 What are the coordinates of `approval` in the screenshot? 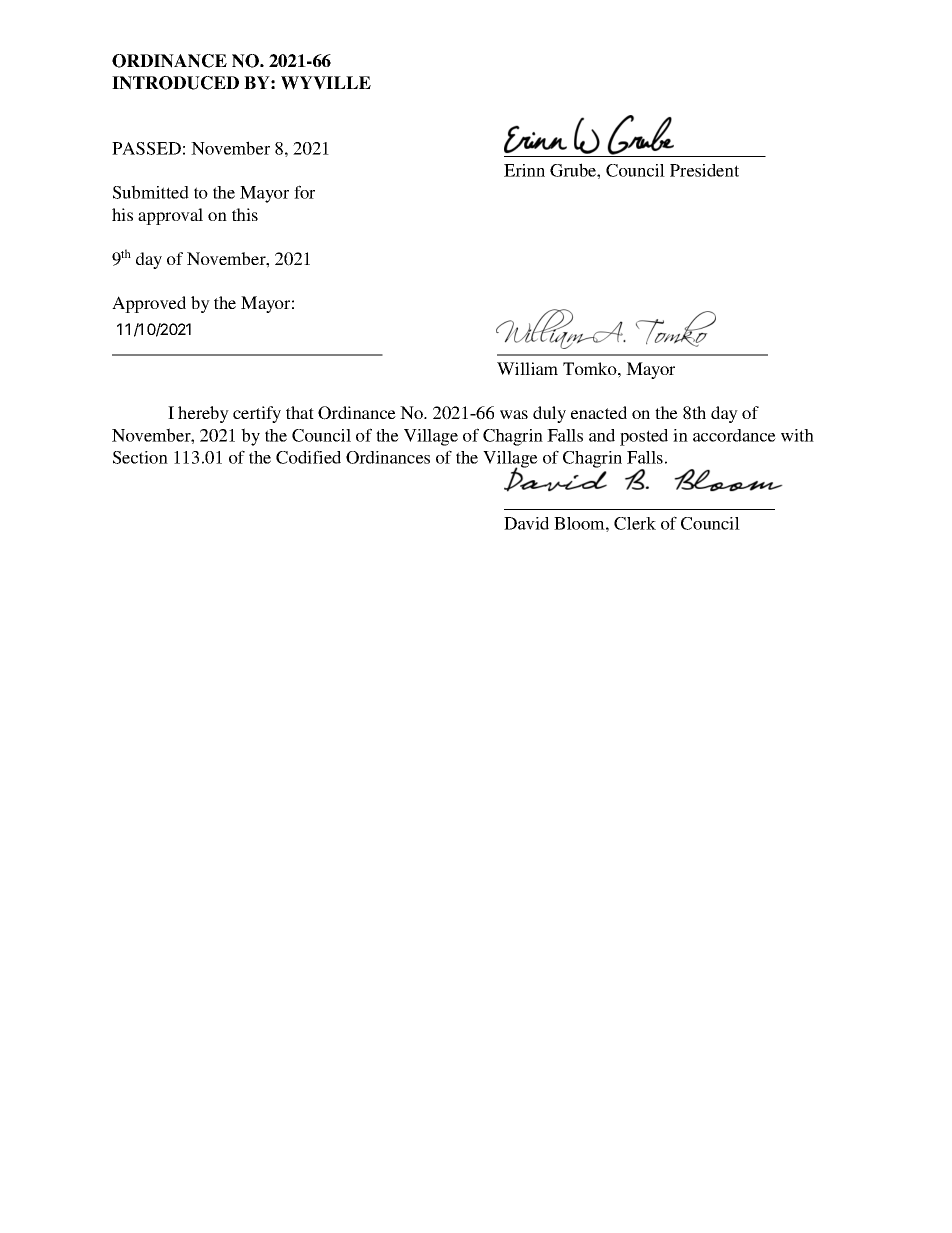 It's located at (170, 216).
